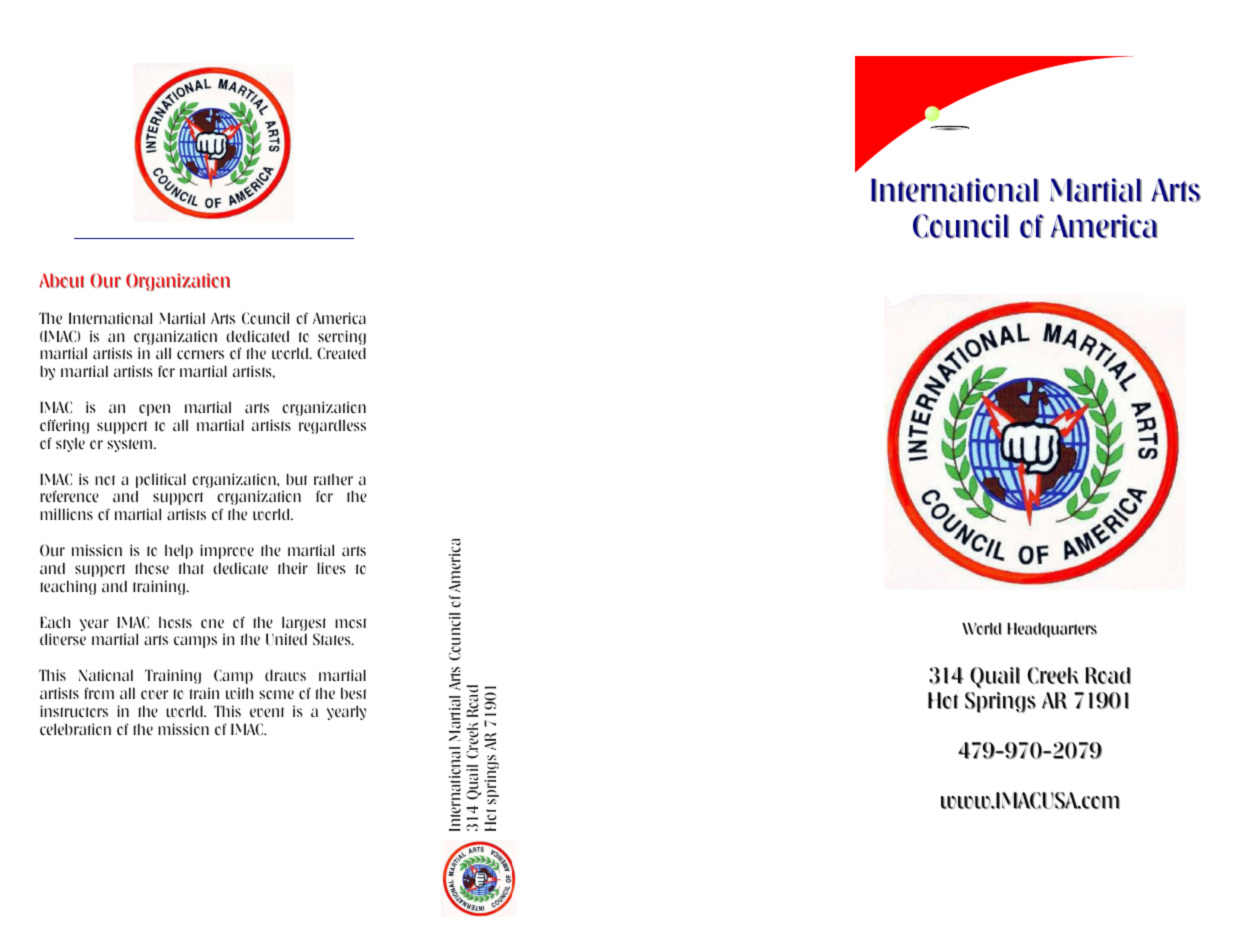  I want to click on lives, so click(331, 568).
